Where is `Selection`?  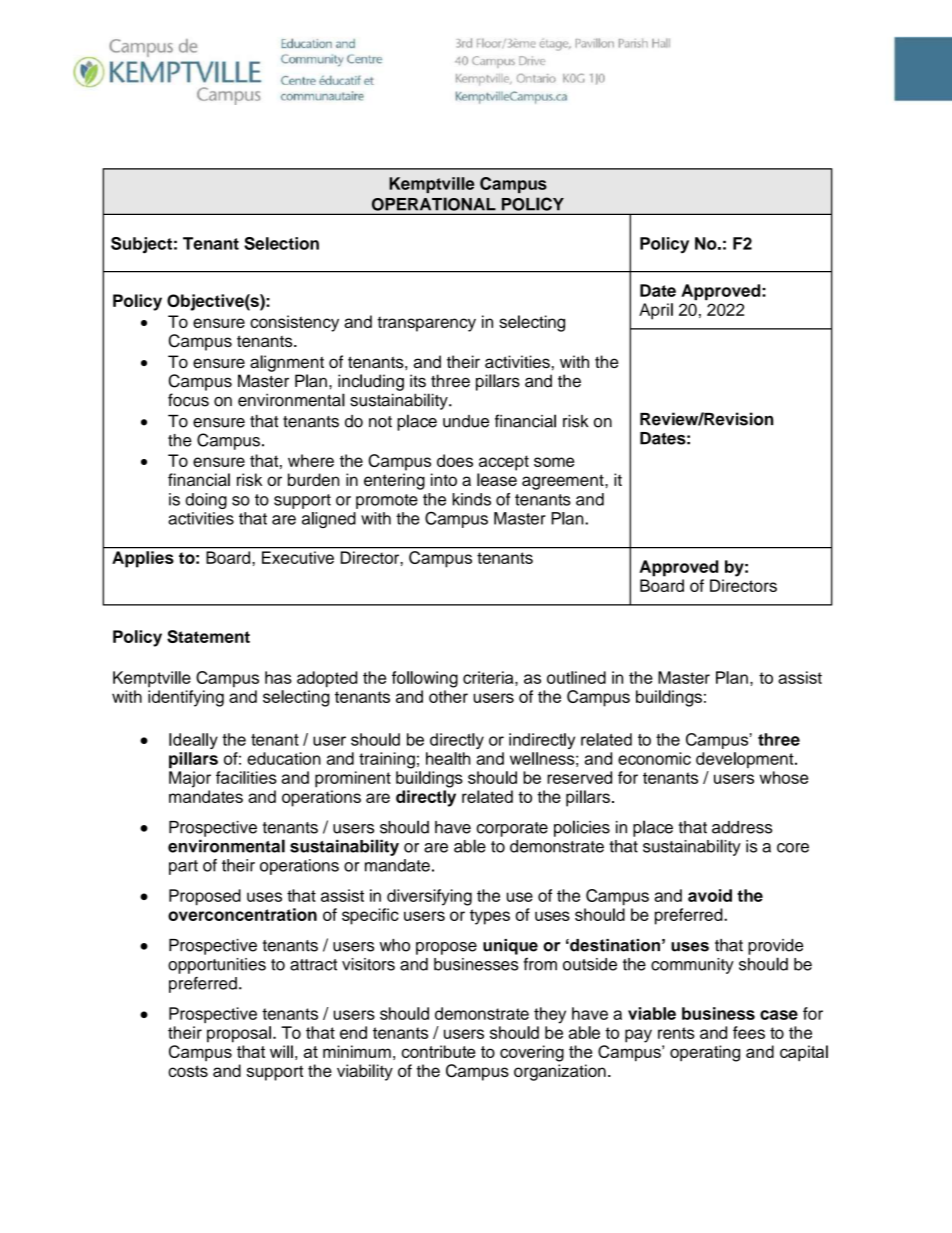
Selection is located at coordinates (281, 243).
